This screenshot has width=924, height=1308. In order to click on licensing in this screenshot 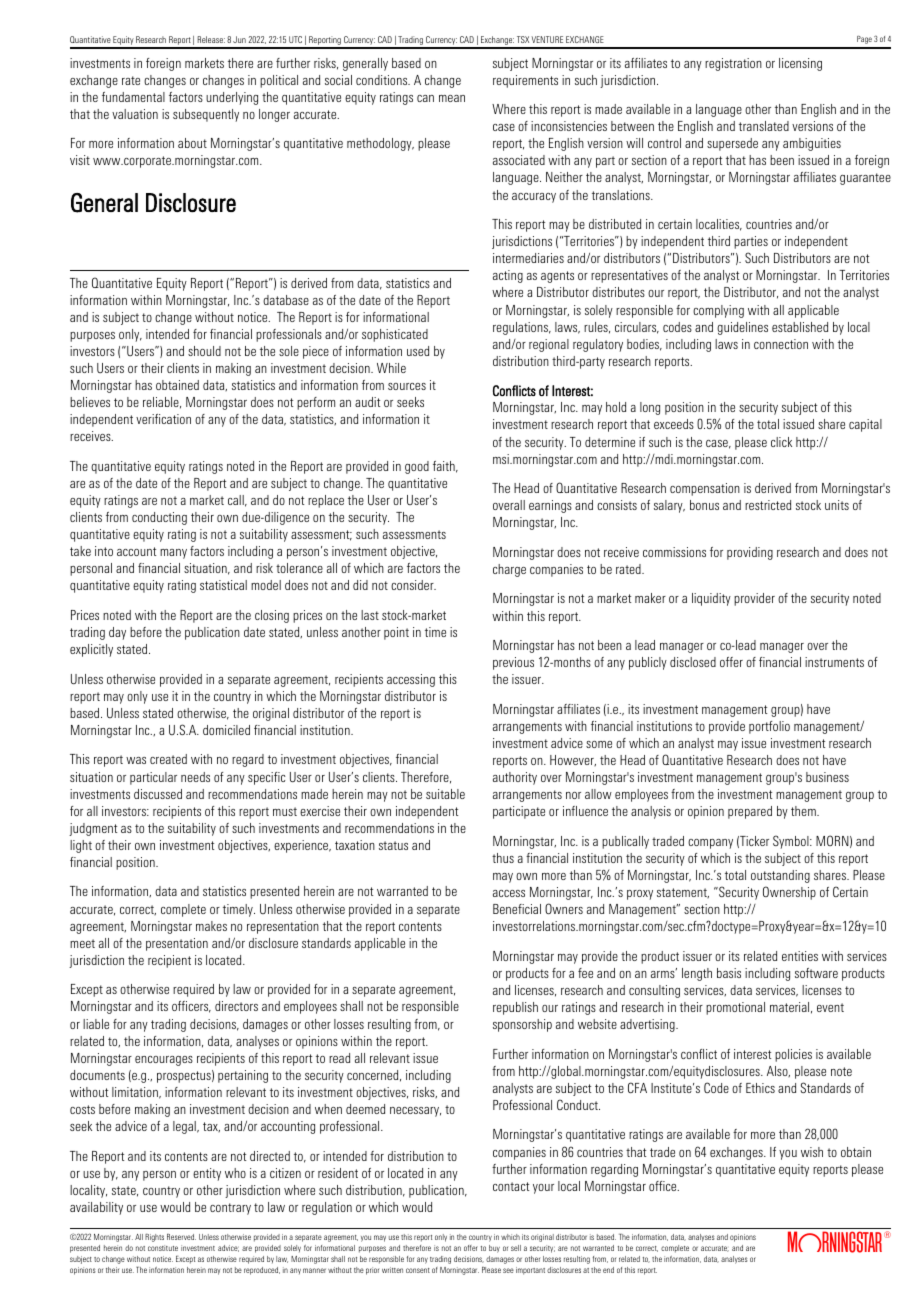, I will do `click(800, 64)`.
